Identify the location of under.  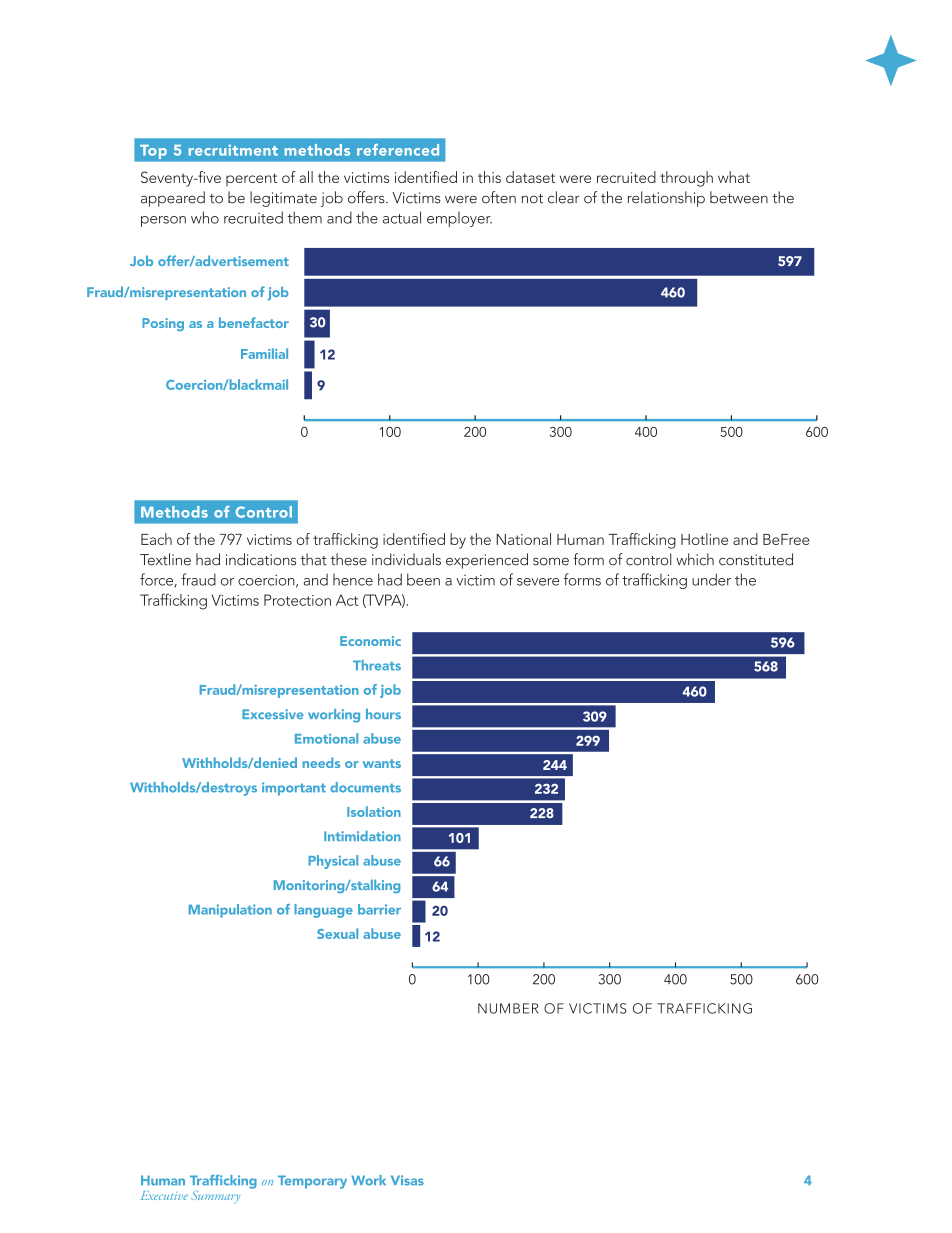
(711, 579).
